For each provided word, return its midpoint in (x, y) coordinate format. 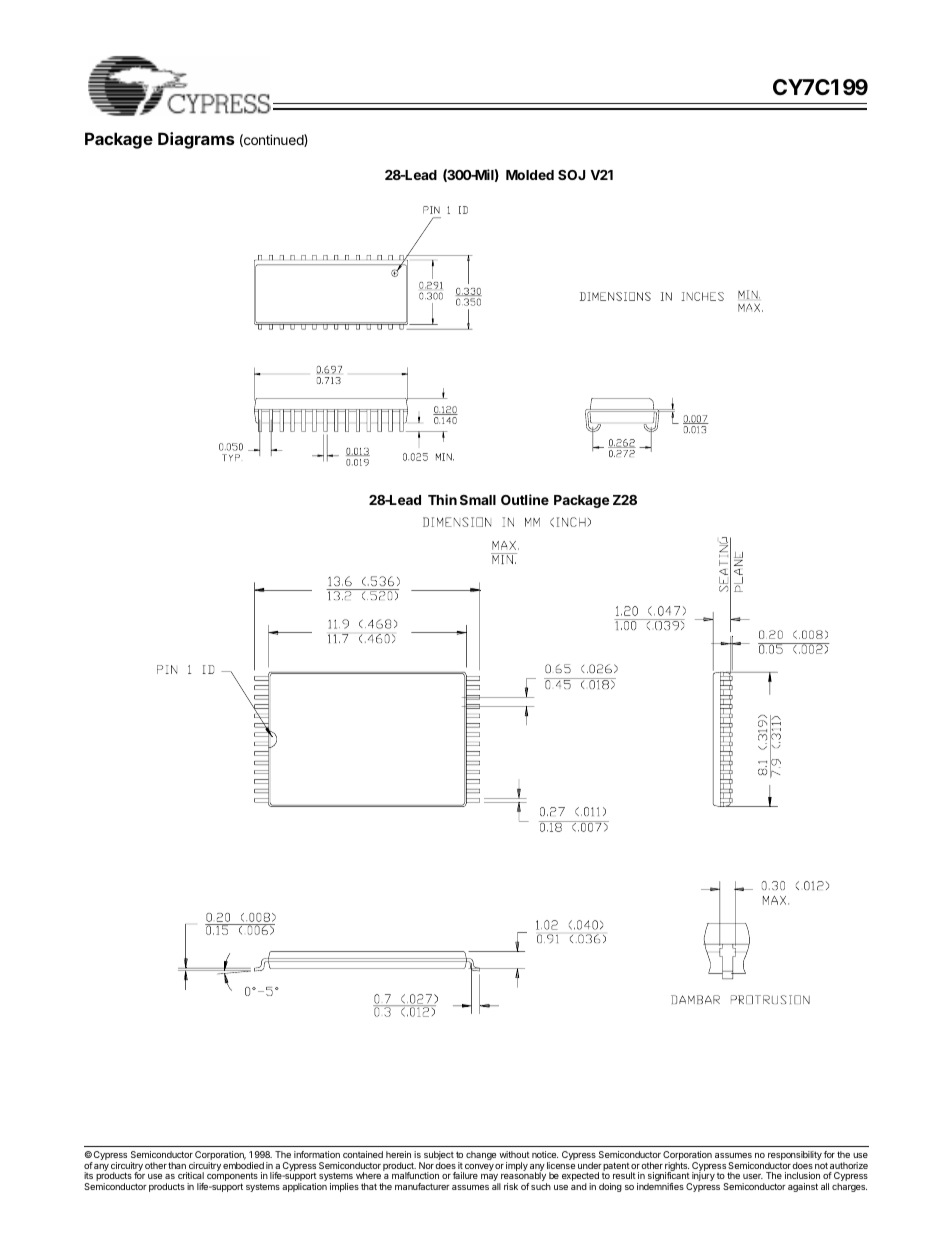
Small (478, 500)
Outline (525, 499)
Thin (442, 499)
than (177, 1165)
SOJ (571, 175)
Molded (530, 175)
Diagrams (196, 140)
